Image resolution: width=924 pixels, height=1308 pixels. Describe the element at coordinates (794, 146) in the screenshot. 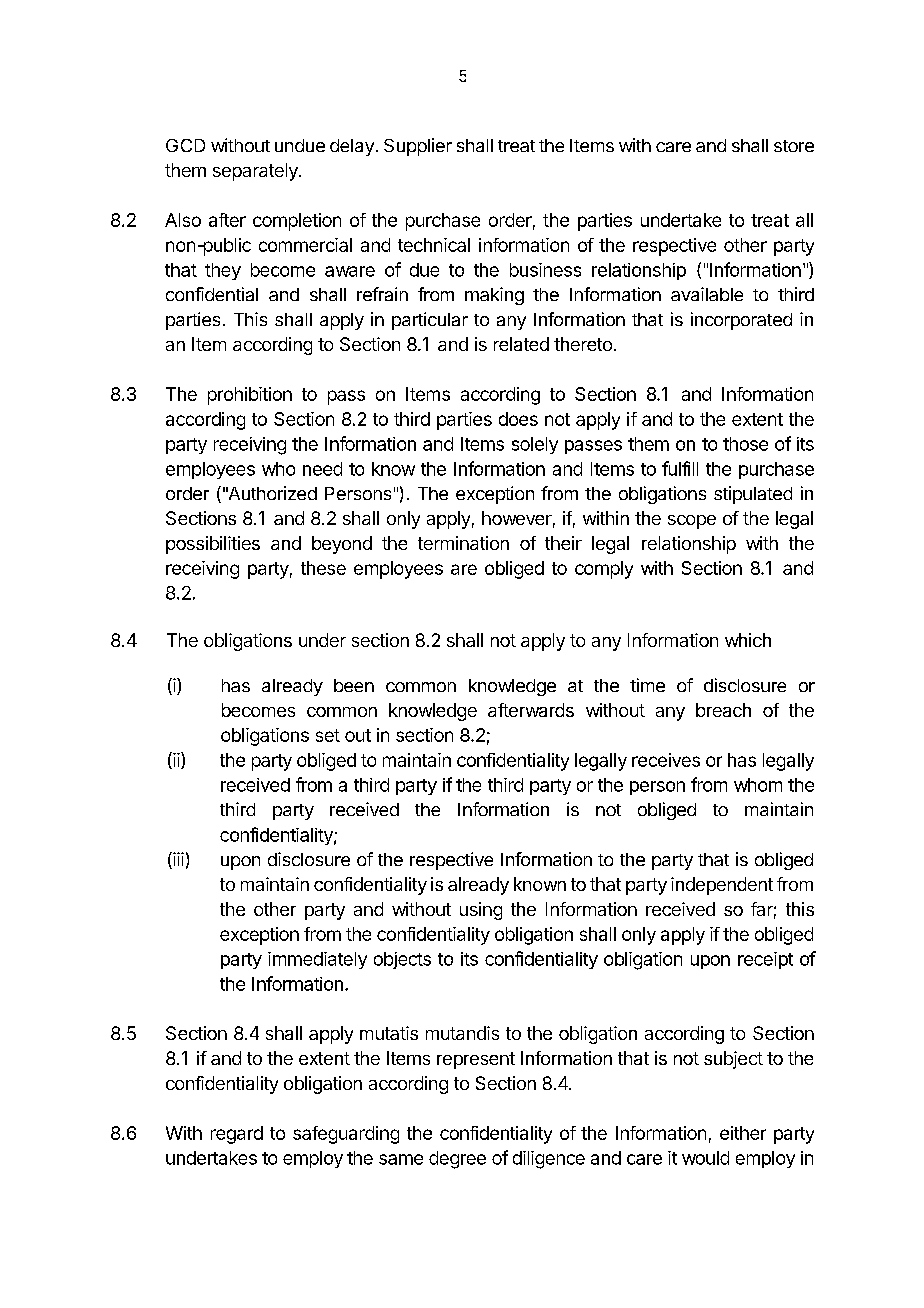

I see `store` at that location.
